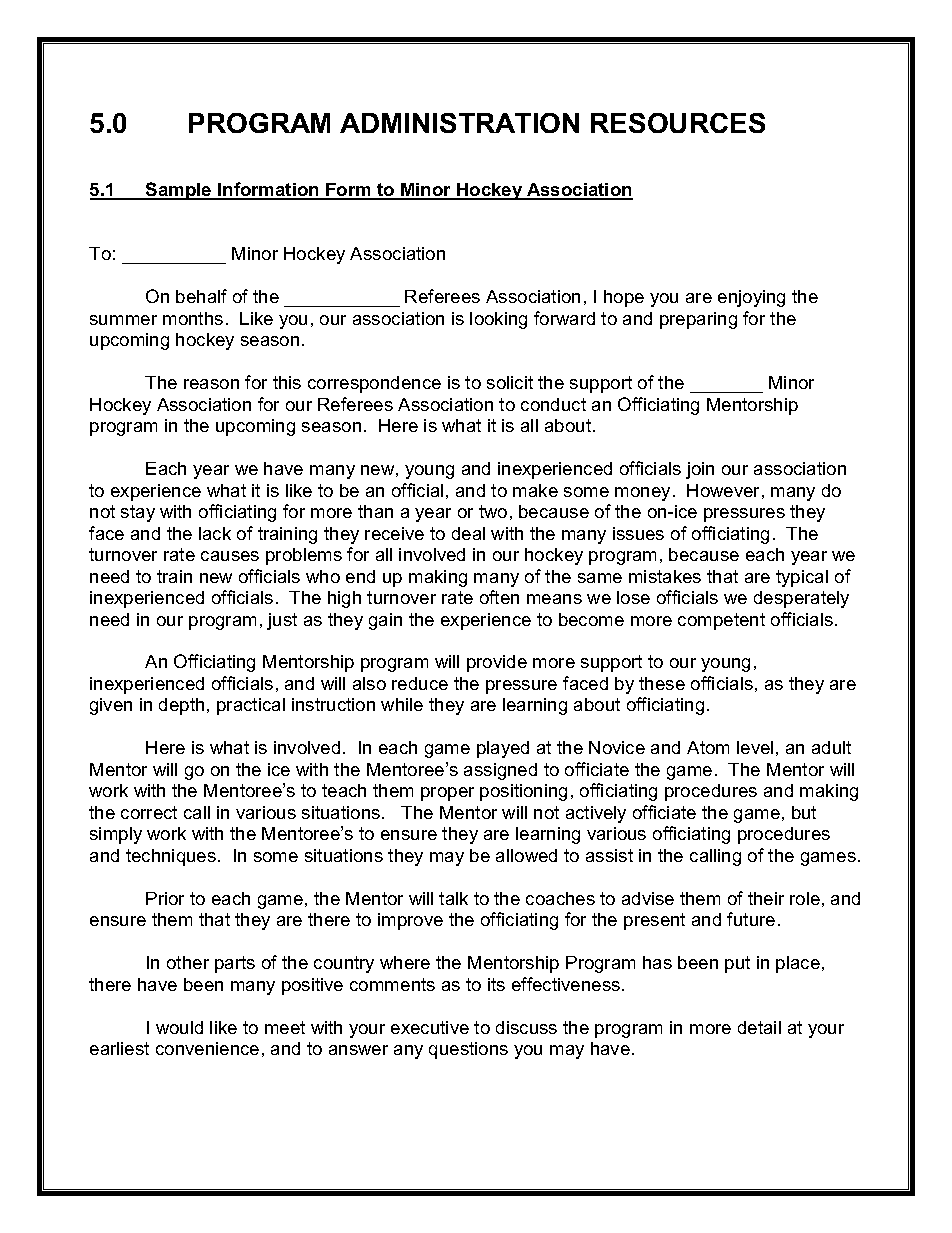  Describe the element at coordinates (678, 123) in the screenshot. I see `RESOURCES` at that location.
